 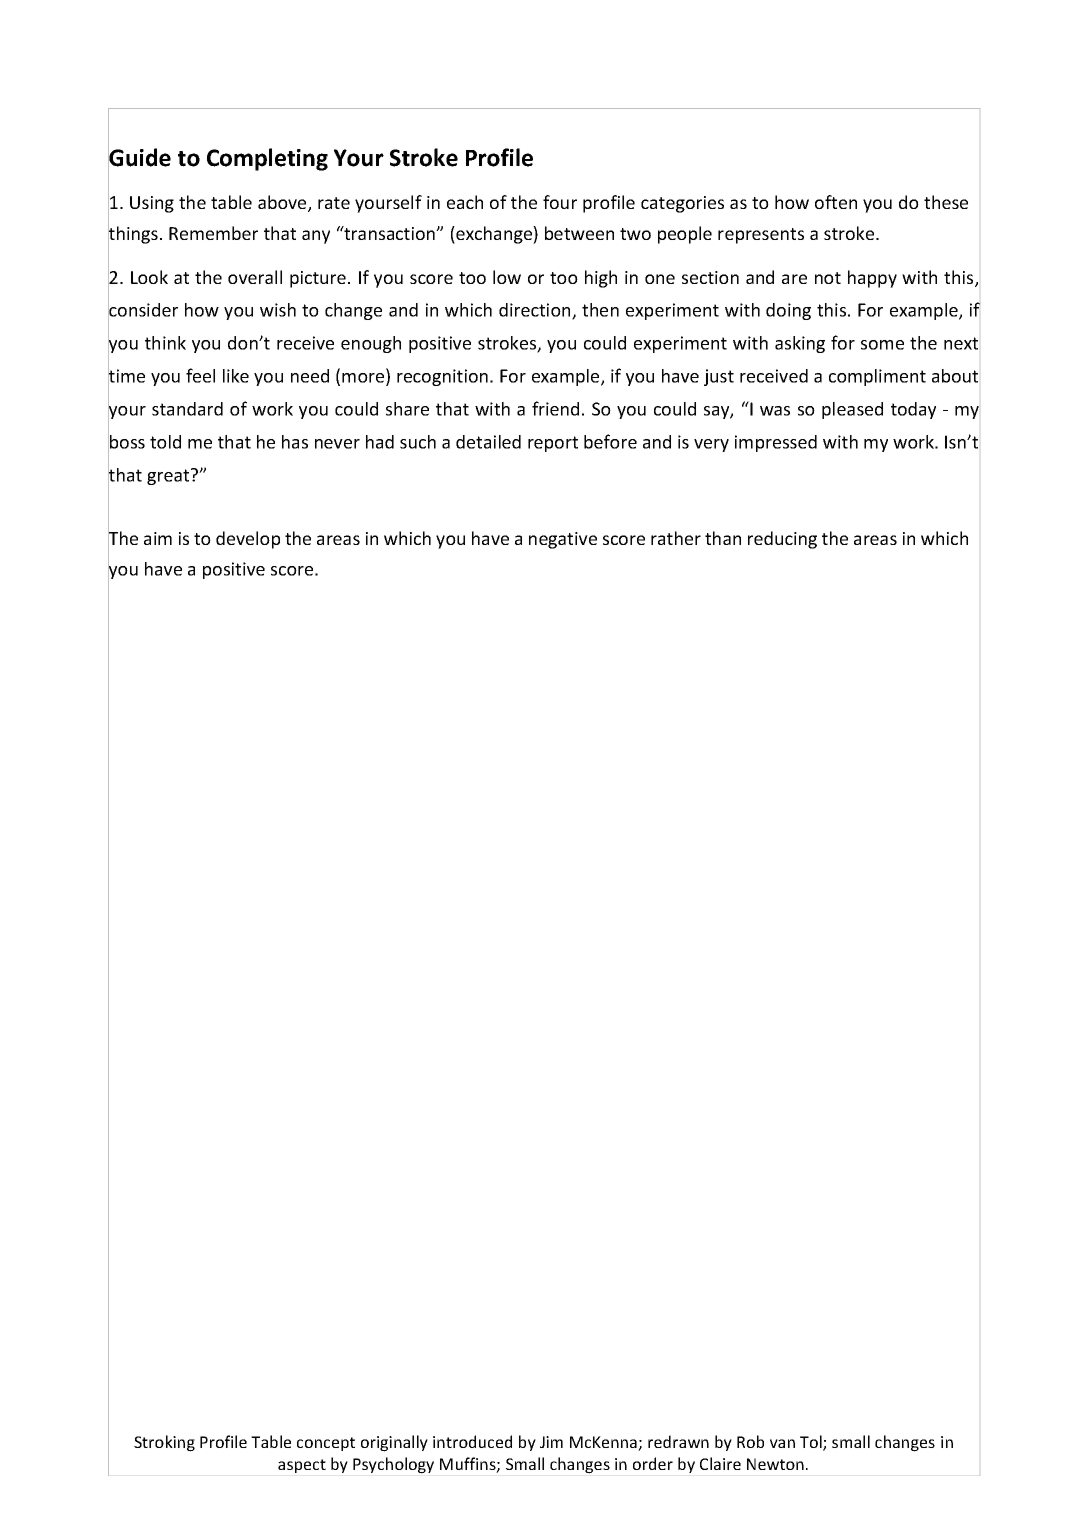 What do you see at coordinates (782, 1443) in the screenshot?
I see `van` at bounding box center [782, 1443].
